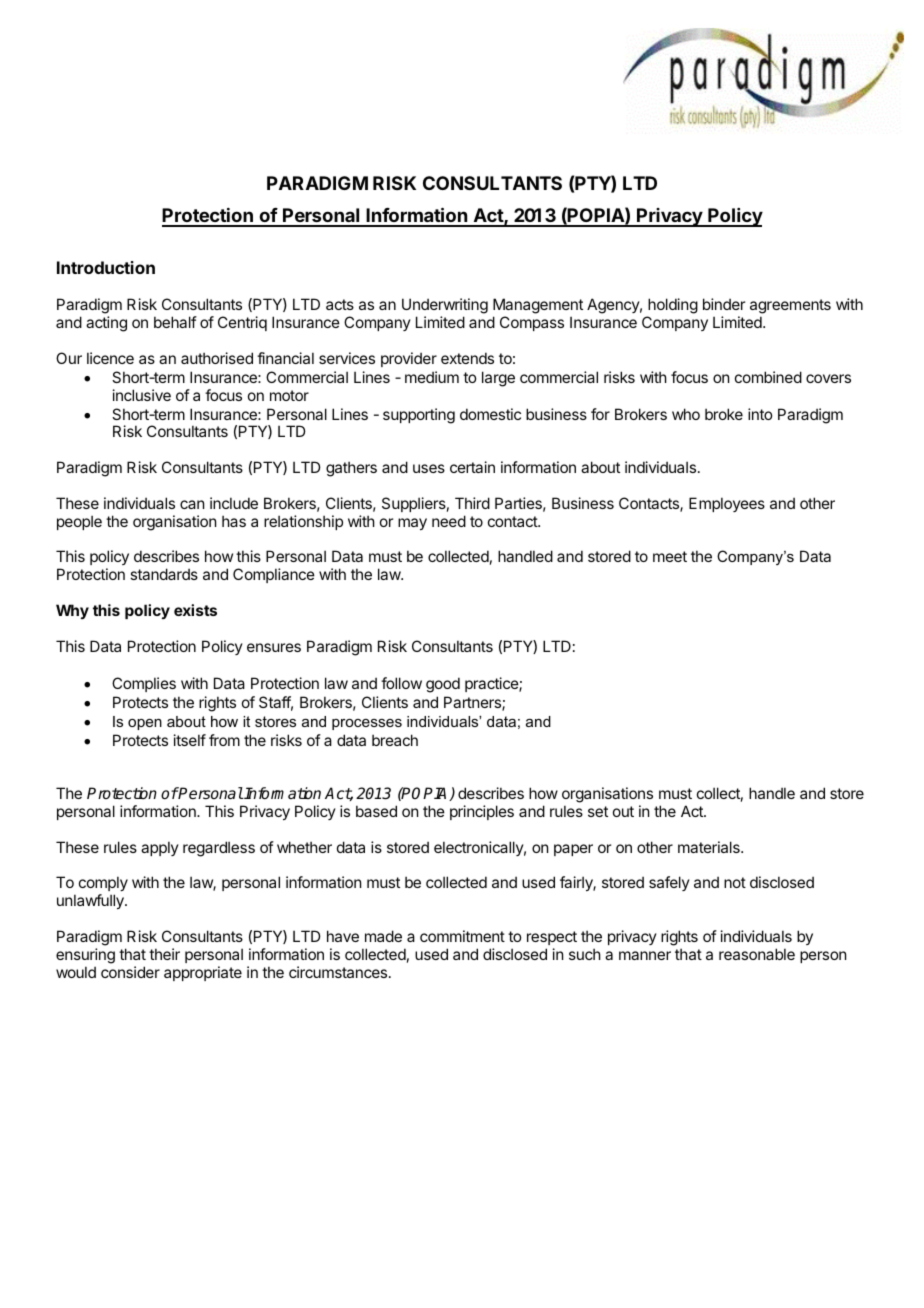  I want to click on good, so click(443, 685).
